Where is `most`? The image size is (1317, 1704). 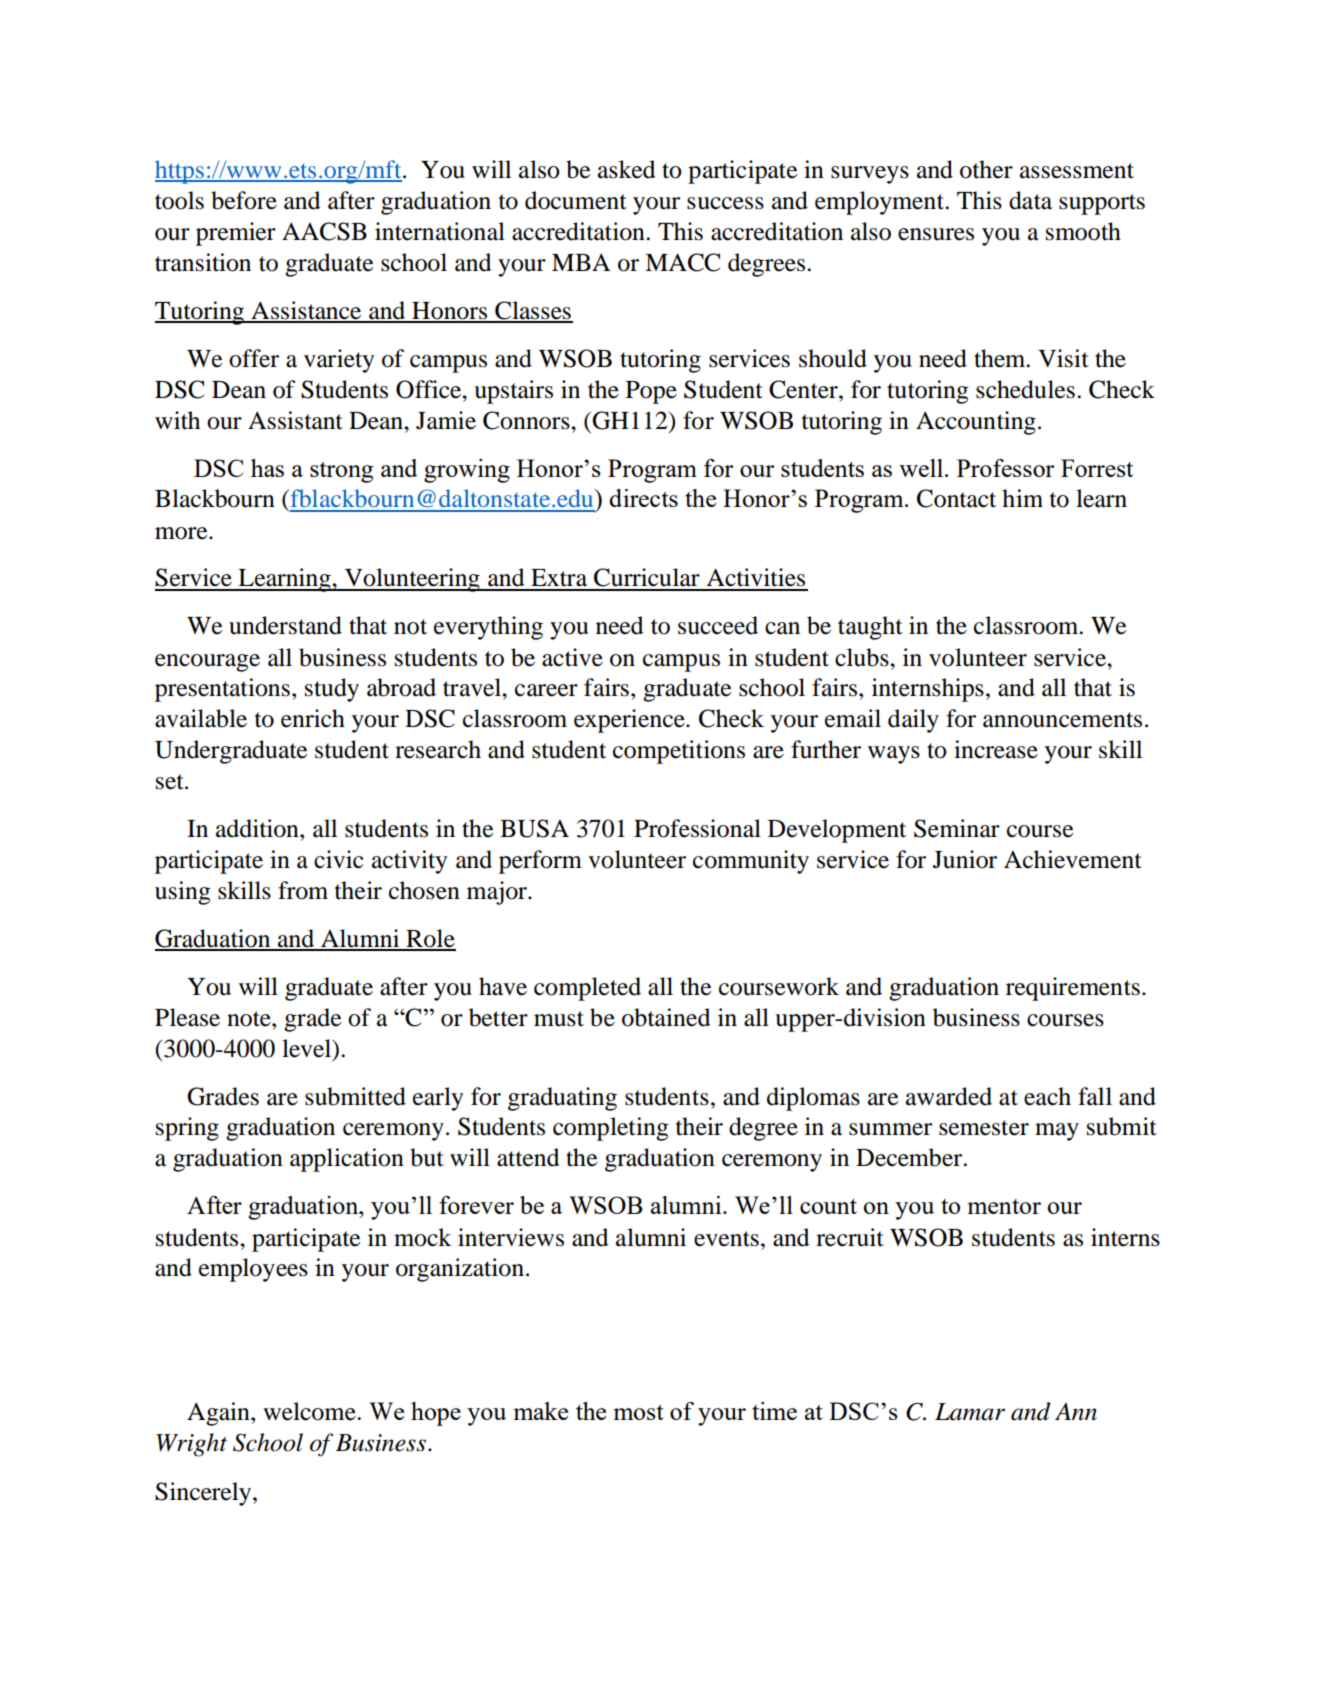
most is located at coordinates (638, 1412).
